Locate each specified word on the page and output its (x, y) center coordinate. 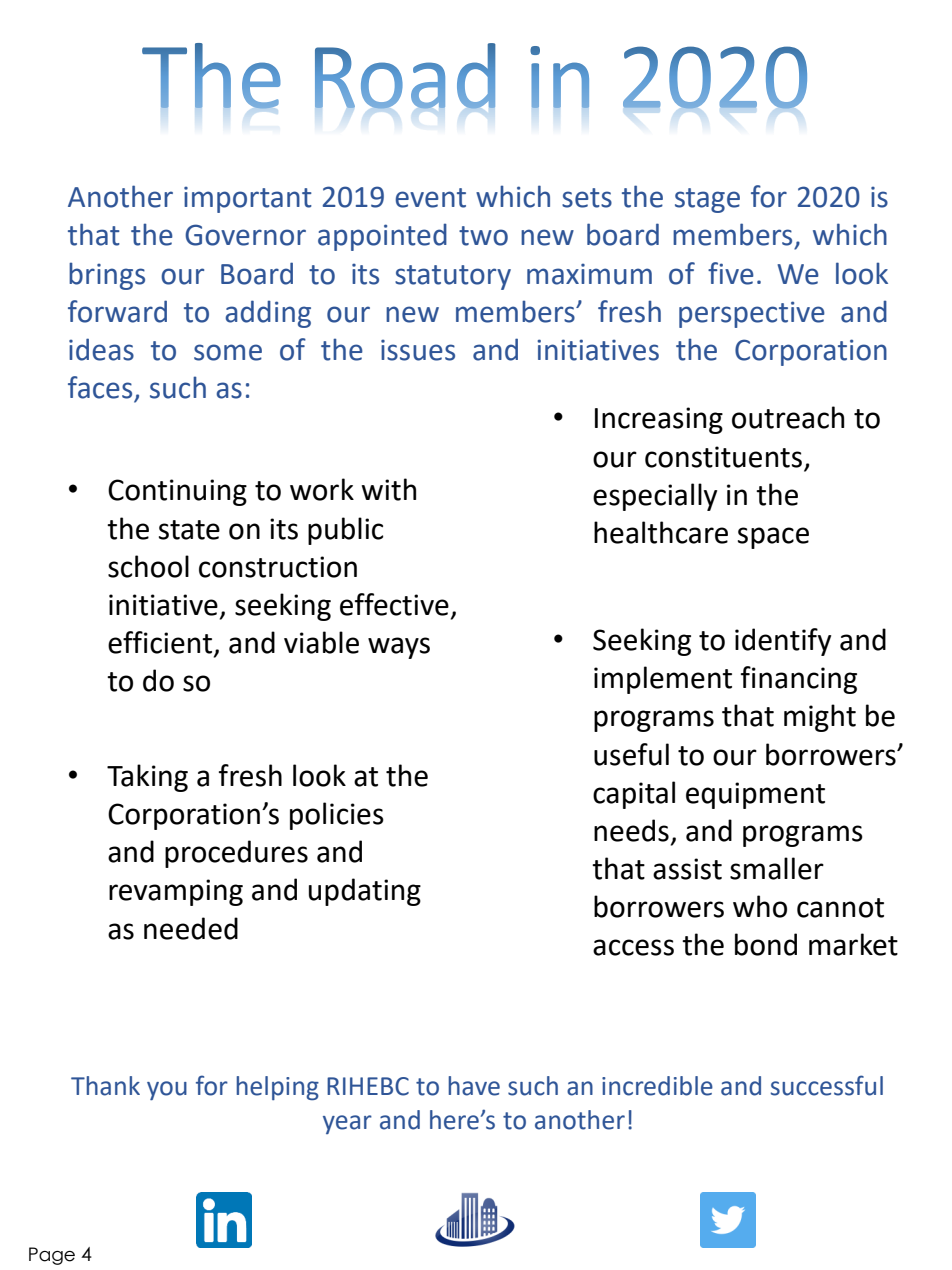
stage (707, 200)
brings (107, 276)
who (760, 906)
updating (365, 892)
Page (52, 1256)
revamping (176, 892)
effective (394, 604)
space (773, 538)
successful (827, 1085)
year (347, 1124)
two (483, 236)
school (148, 566)
